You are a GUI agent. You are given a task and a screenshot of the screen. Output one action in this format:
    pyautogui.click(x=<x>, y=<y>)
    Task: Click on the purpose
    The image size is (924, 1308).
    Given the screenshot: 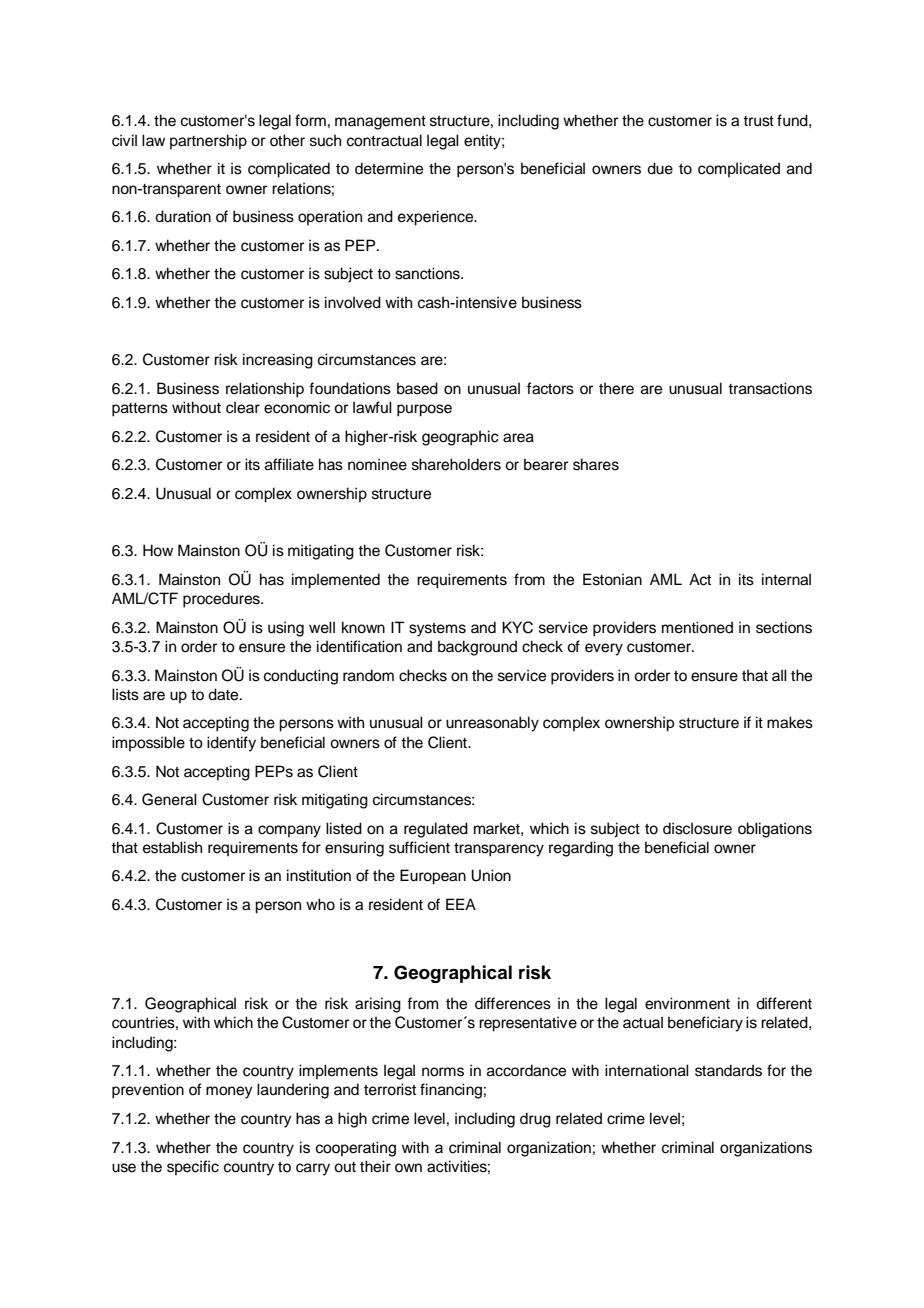 What is the action you would take?
    pyautogui.click(x=424, y=410)
